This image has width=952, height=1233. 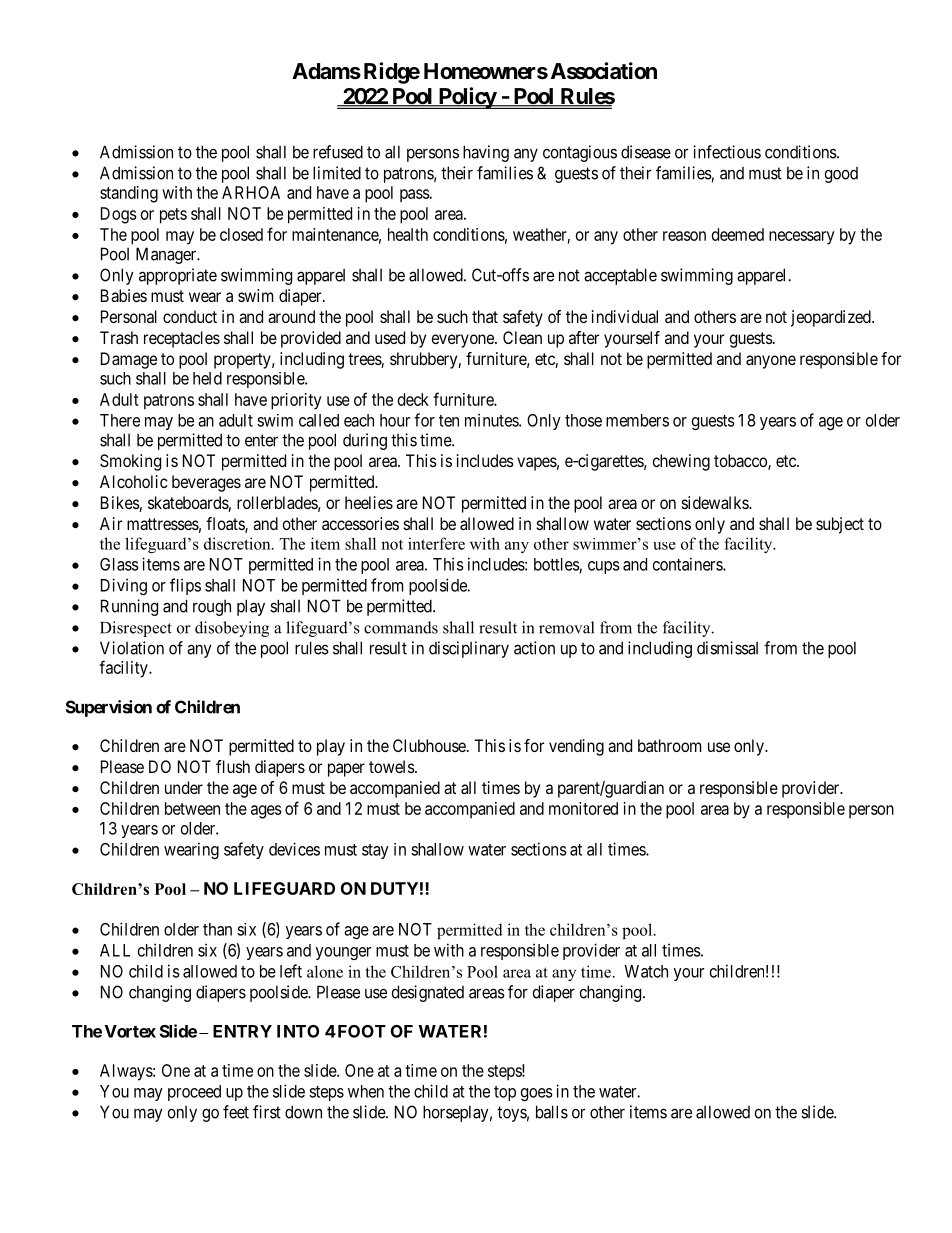 I want to click on having, so click(x=486, y=153).
